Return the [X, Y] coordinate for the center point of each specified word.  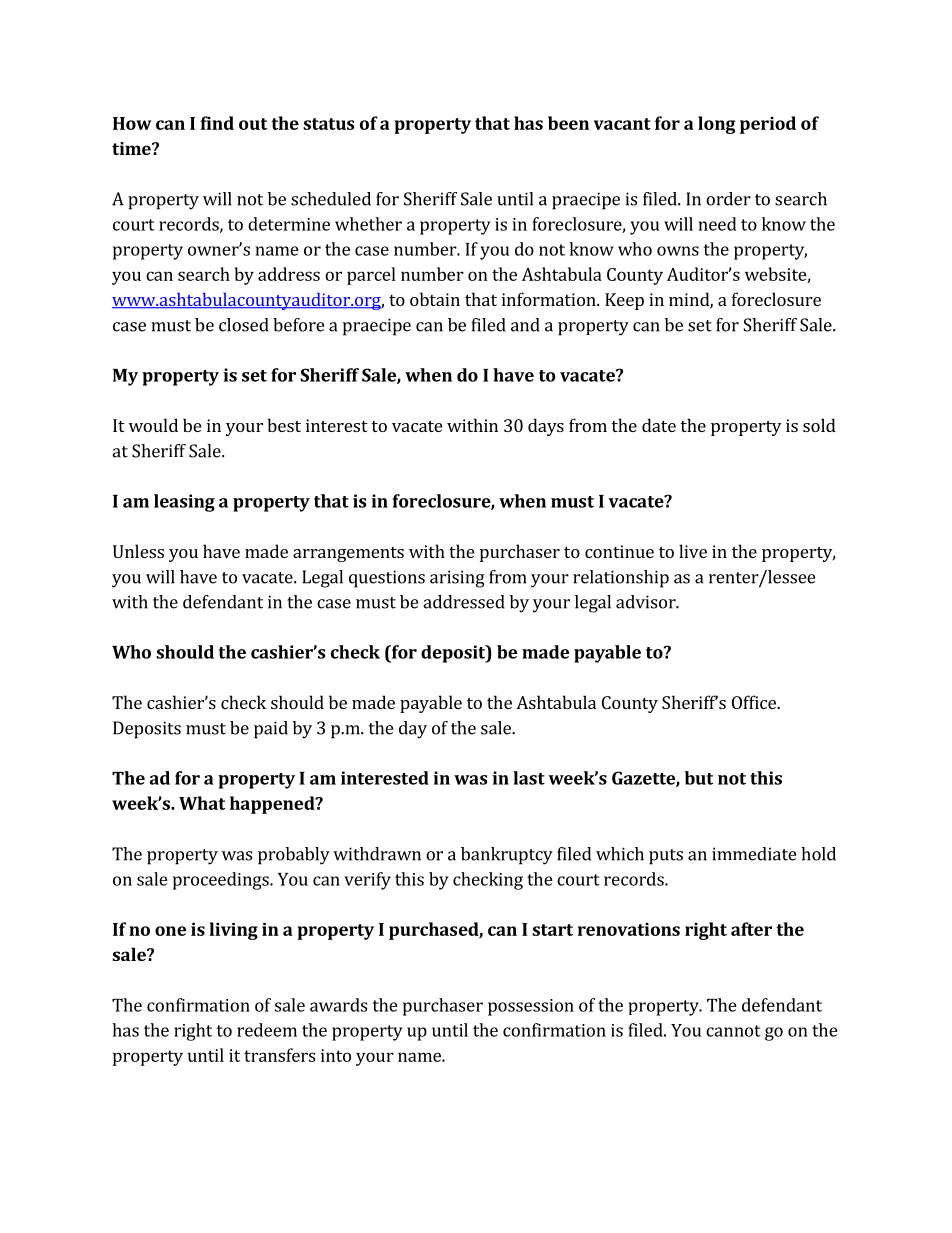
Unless [138, 551]
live [693, 551]
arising [457, 579]
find [217, 123]
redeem [267, 1030]
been [568, 123]
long [717, 125]
